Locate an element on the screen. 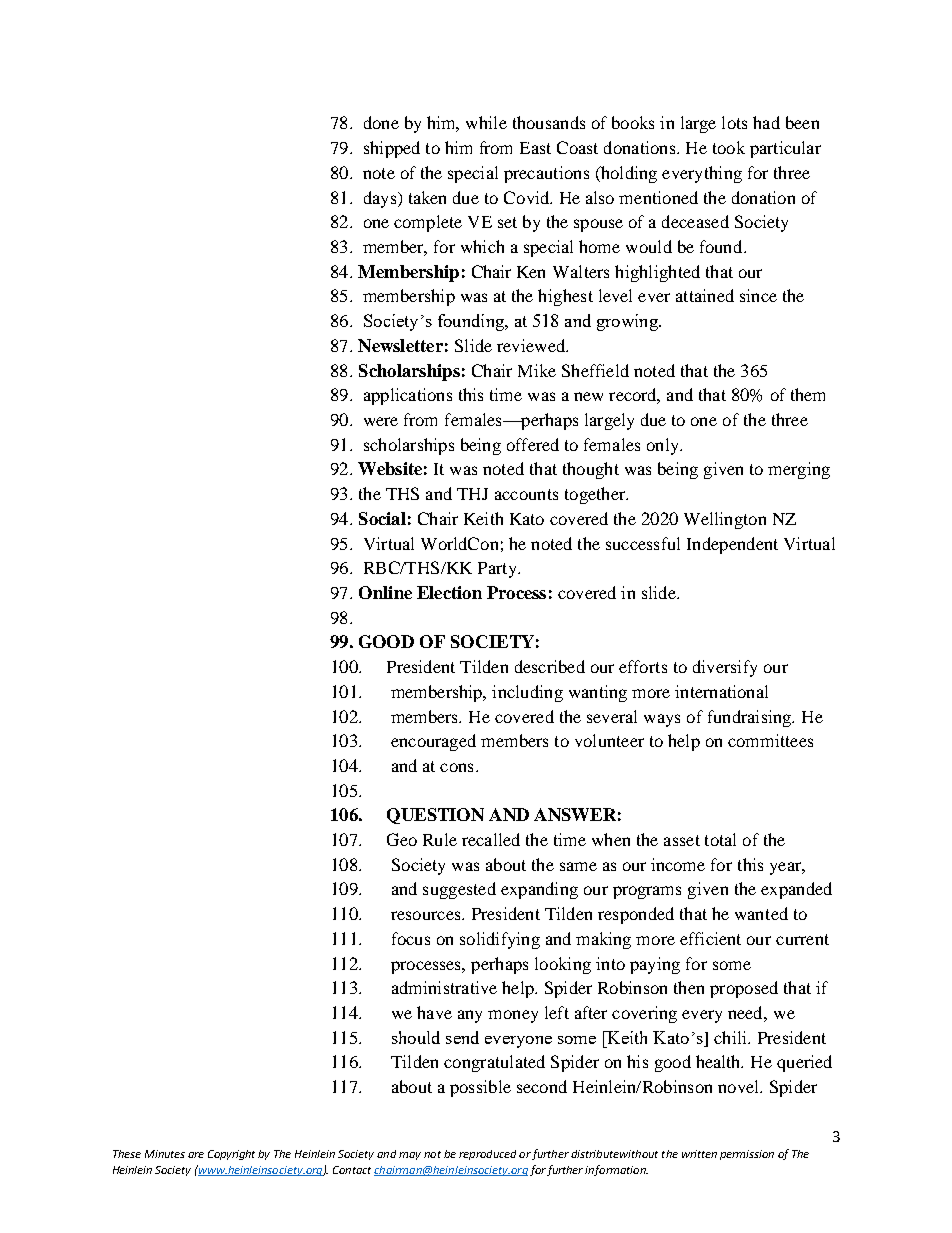 This screenshot has width=952, height=1233. applications is located at coordinates (408, 396).
